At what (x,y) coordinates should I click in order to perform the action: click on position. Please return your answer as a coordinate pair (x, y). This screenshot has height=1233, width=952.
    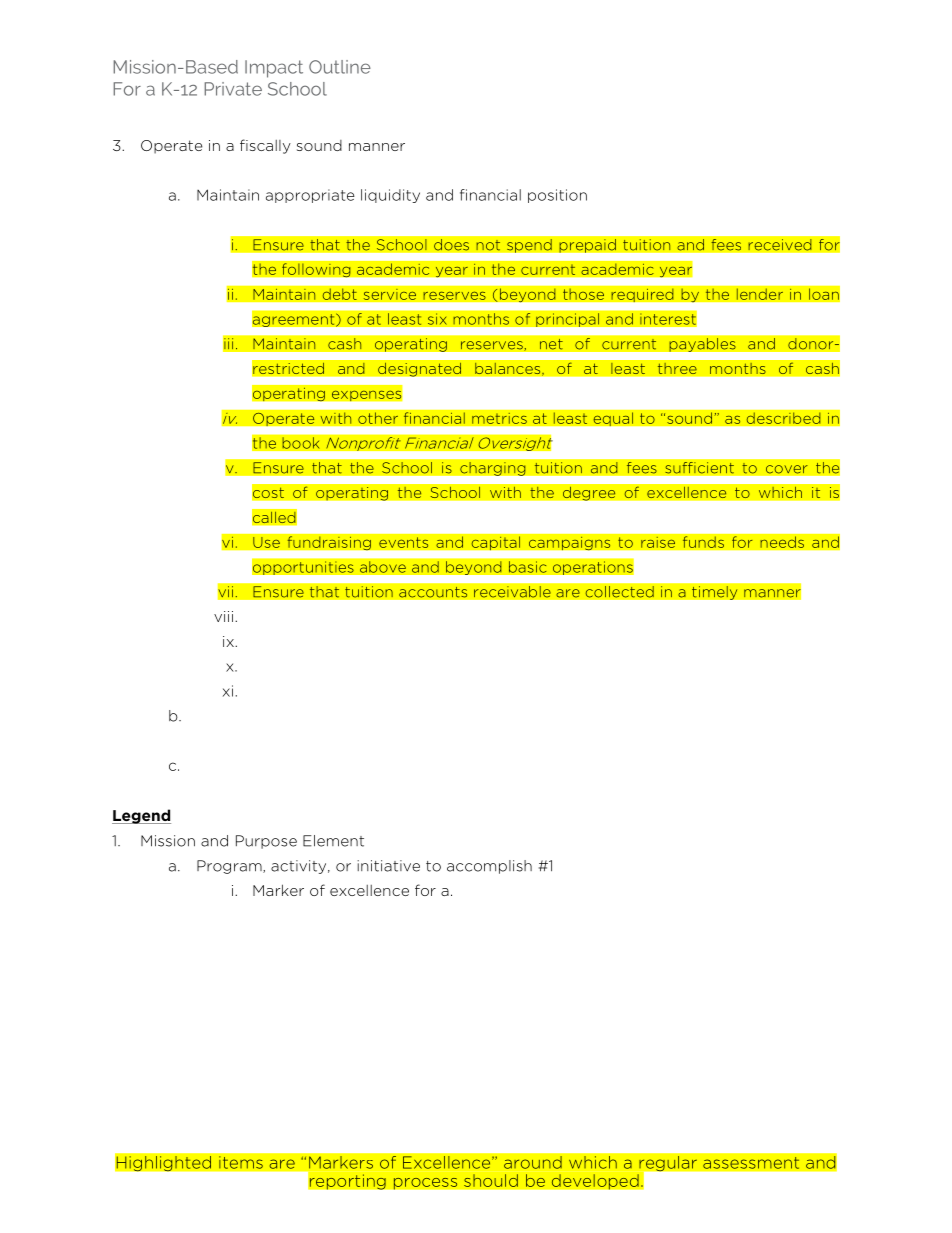
    Looking at the image, I should click on (557, 196).
